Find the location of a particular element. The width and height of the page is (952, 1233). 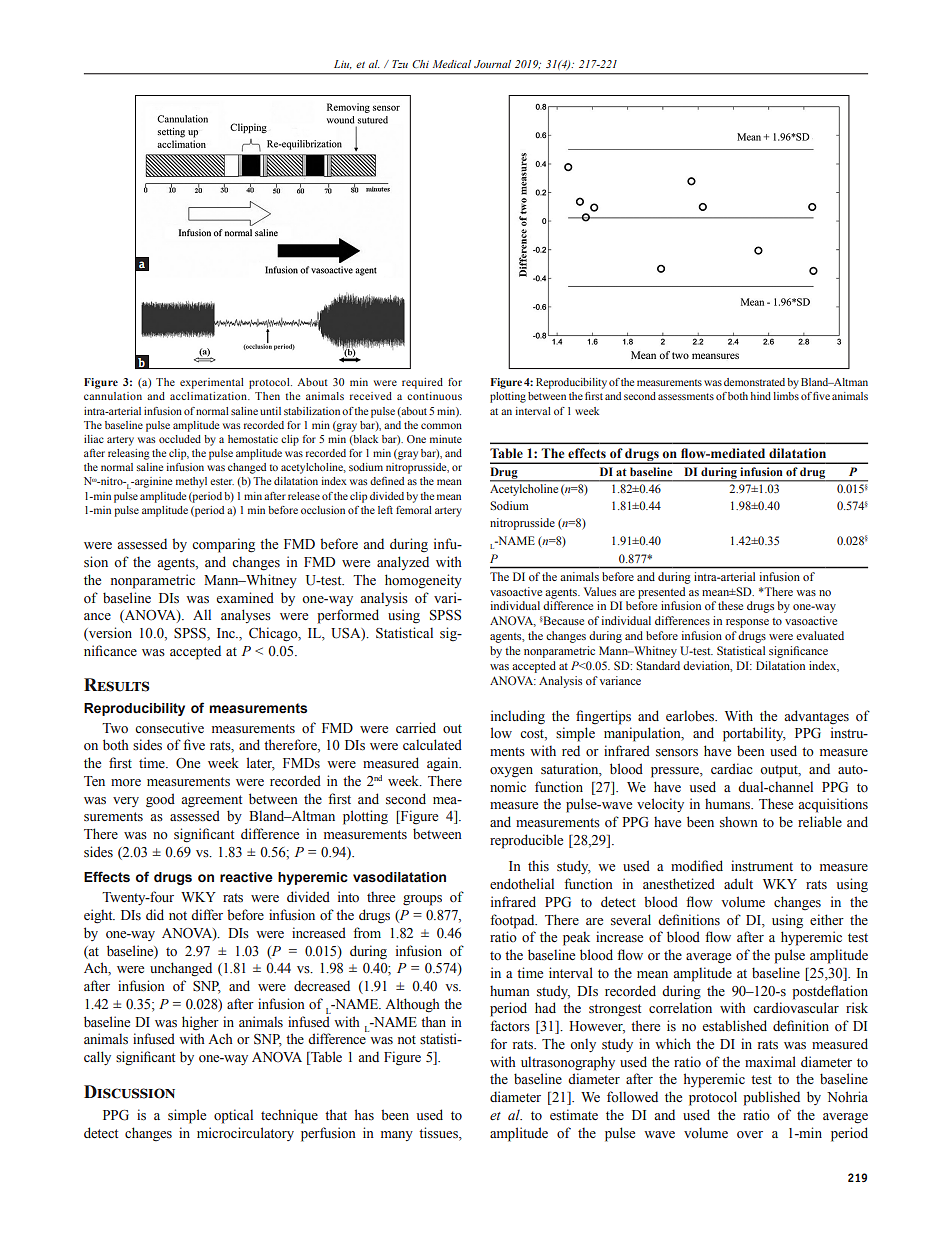

Medical is located at coordinates (452, 64).
